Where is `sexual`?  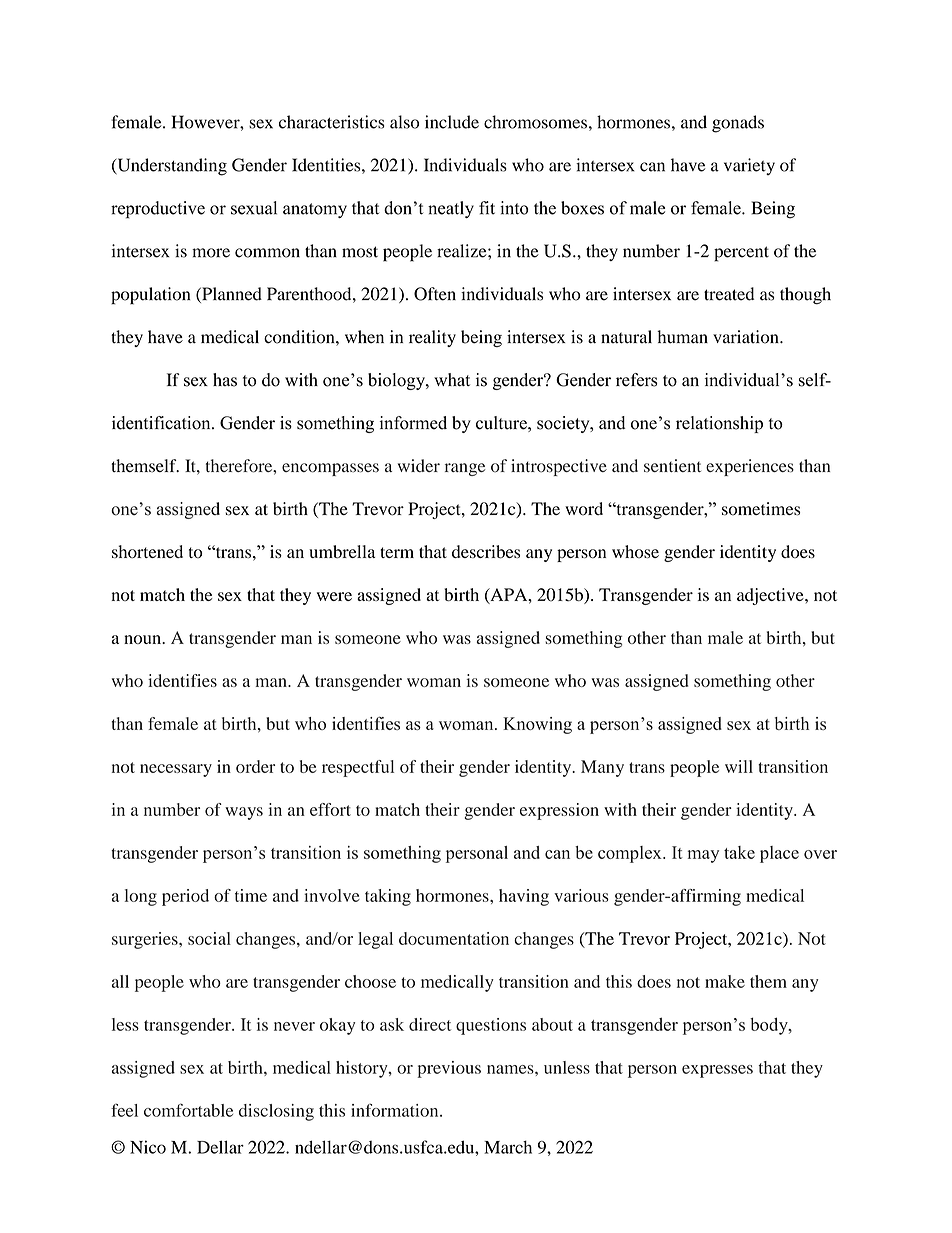 sexual is located at coordinates (254, 208).
